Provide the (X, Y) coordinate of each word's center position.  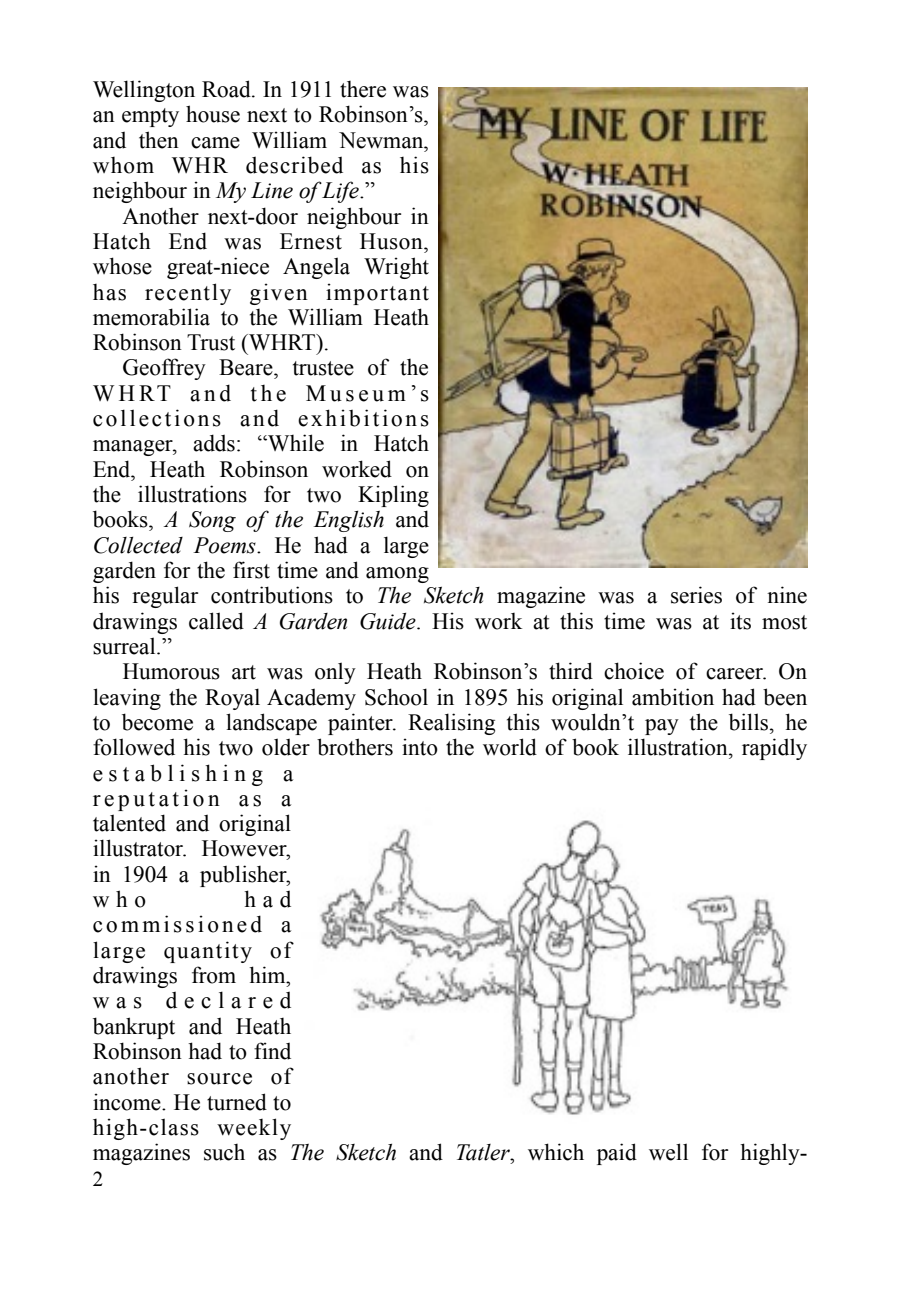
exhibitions (363, 418)
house (213, 114)
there (363, 89)
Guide (389, 621)
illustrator (139, 848)
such (224, 1152)
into (420, 747)
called (216, 621)
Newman (382, 140)
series (696, 595)
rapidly (774, 749)
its (740, 621)
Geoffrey (164, 369)
